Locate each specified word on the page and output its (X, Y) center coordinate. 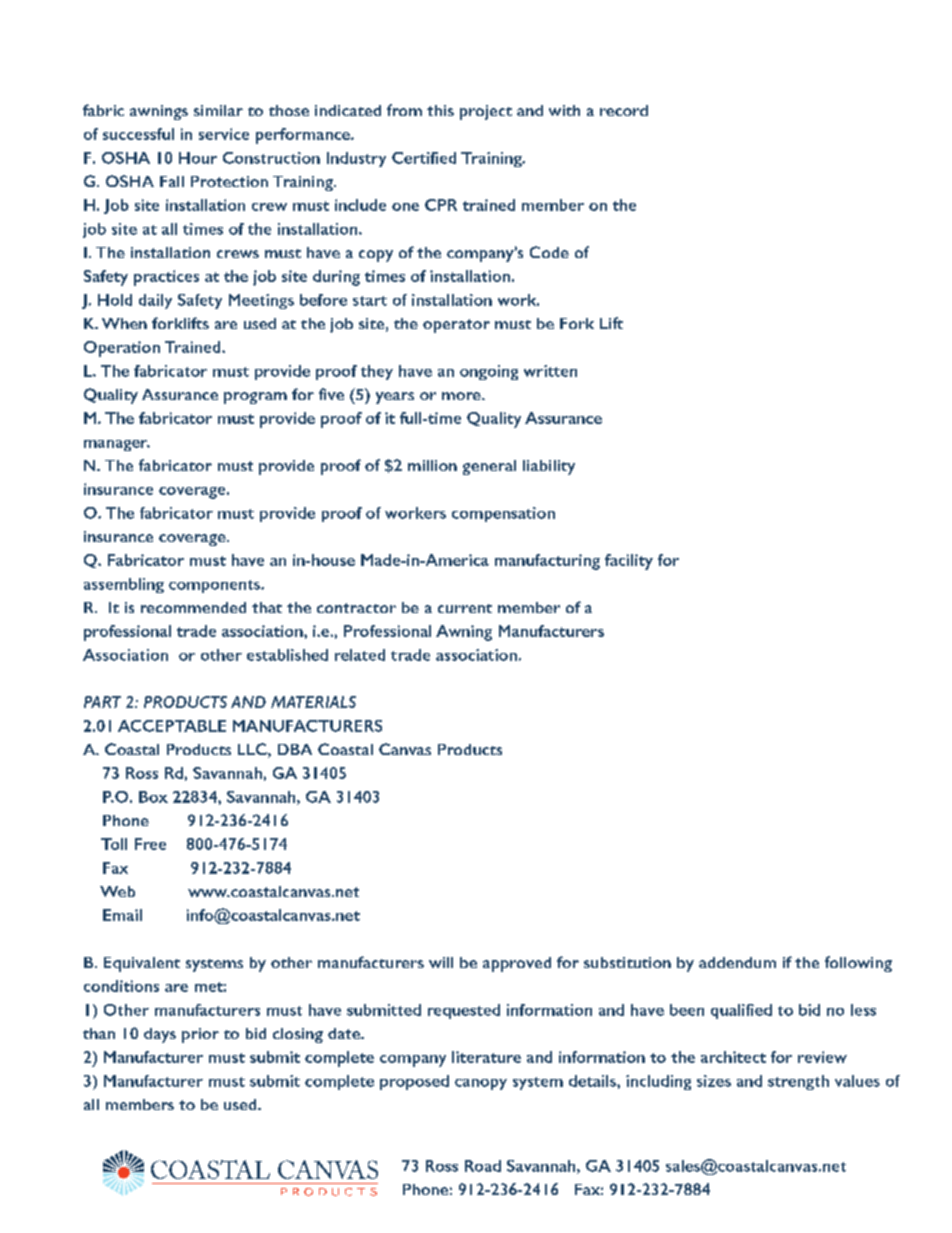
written (550, 371)
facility (629, 562)
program (255, 398)
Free (150, 844)
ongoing (489, 372)
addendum (737, 962)
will (441, 962)
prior (200, 1035)
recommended (193, 607)
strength (798, 1082)
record (624, 110)
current (465, 608)
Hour (198, 158)
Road (483, 1166)
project (486, 112)
